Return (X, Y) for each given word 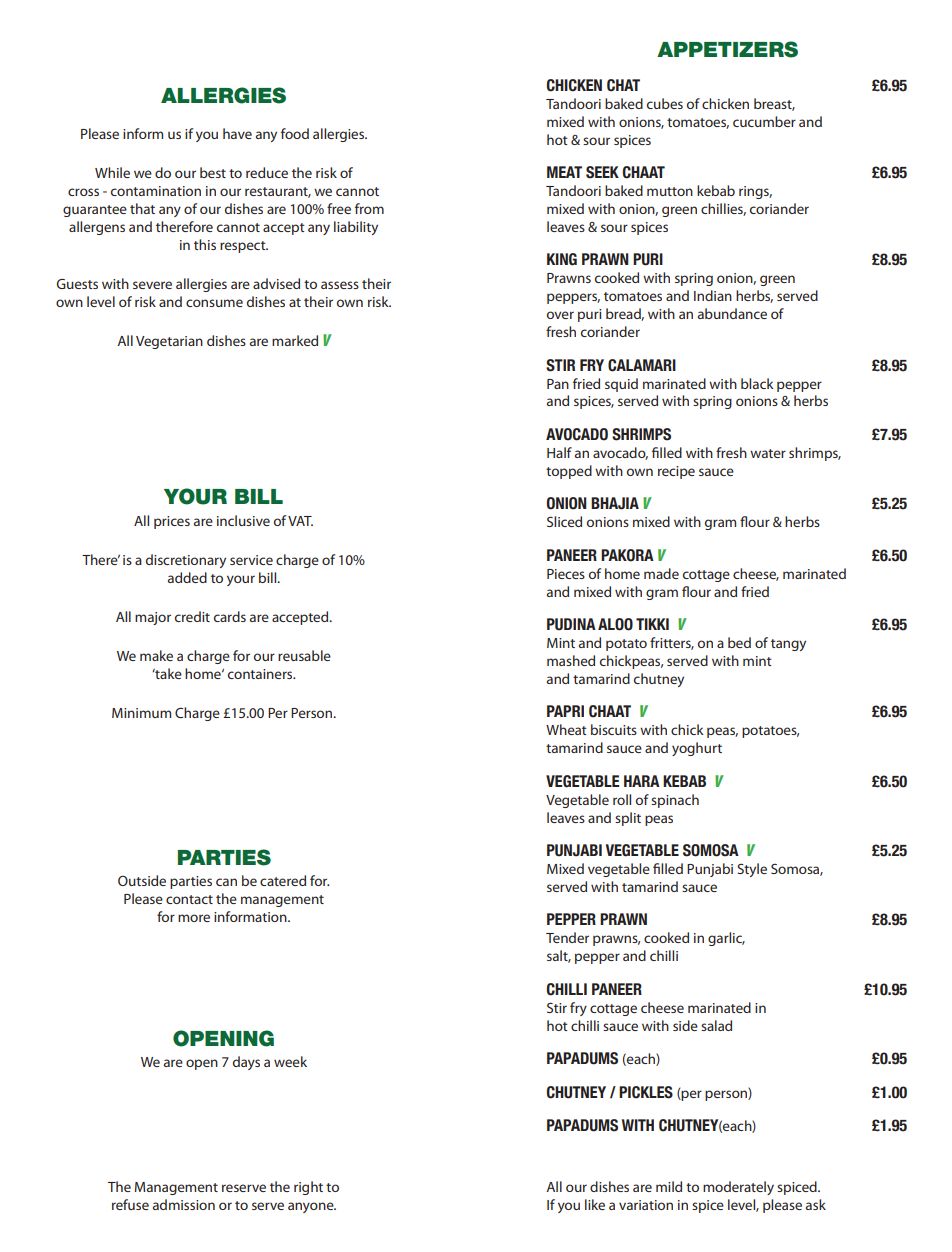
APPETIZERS (727, 49)
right (308, 1188)
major (153, 618)
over (560, 315)
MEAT (564, 172)
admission (184, 1204)
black (757, 383)
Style (752, 870)
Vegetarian (169, 342)
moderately (738, 1188)
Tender (567, 937)
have (237, 133)
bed (739, 642)
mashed (571, 660)
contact (189, 899)
